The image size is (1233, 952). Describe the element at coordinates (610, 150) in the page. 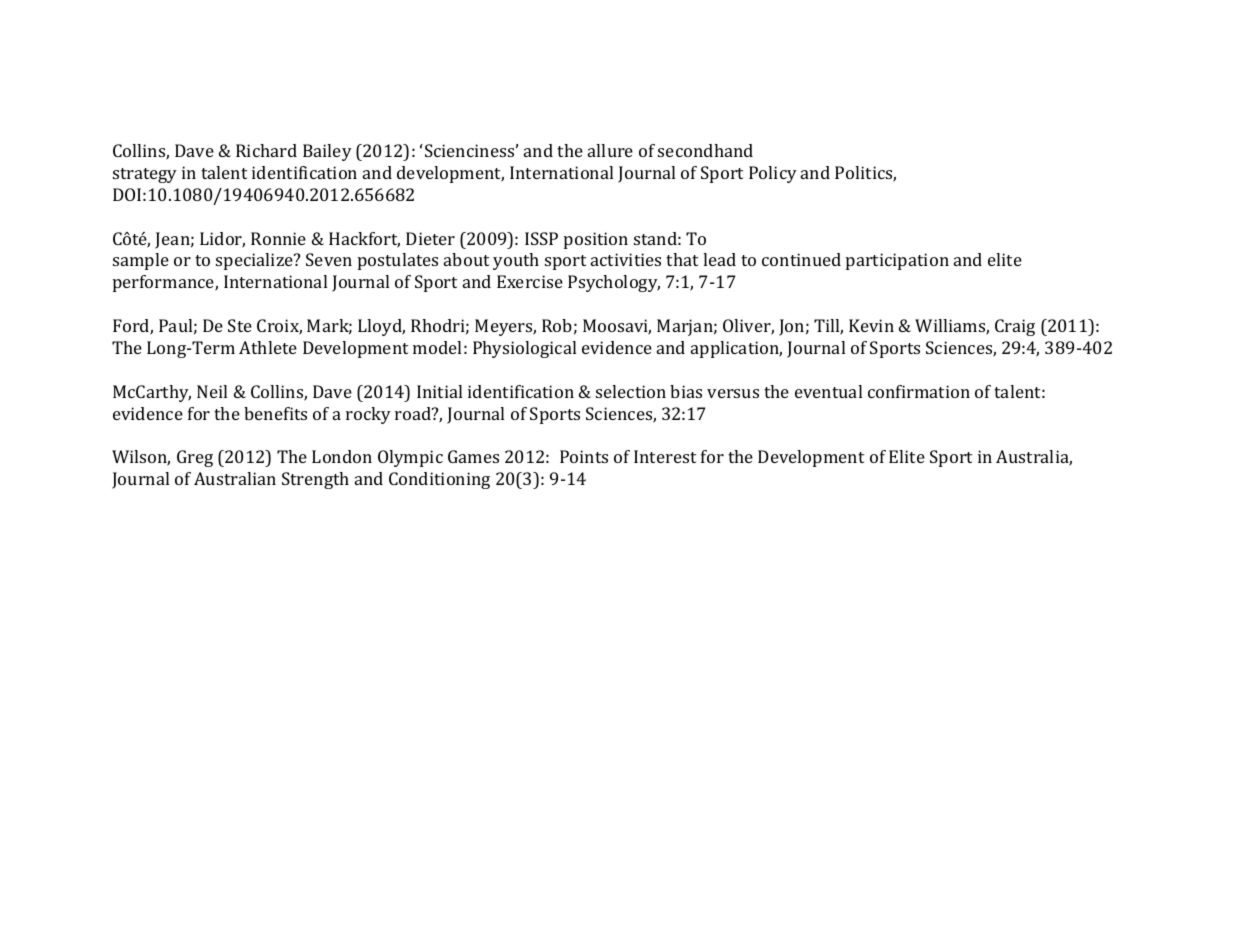

I see `allure` at that location.
